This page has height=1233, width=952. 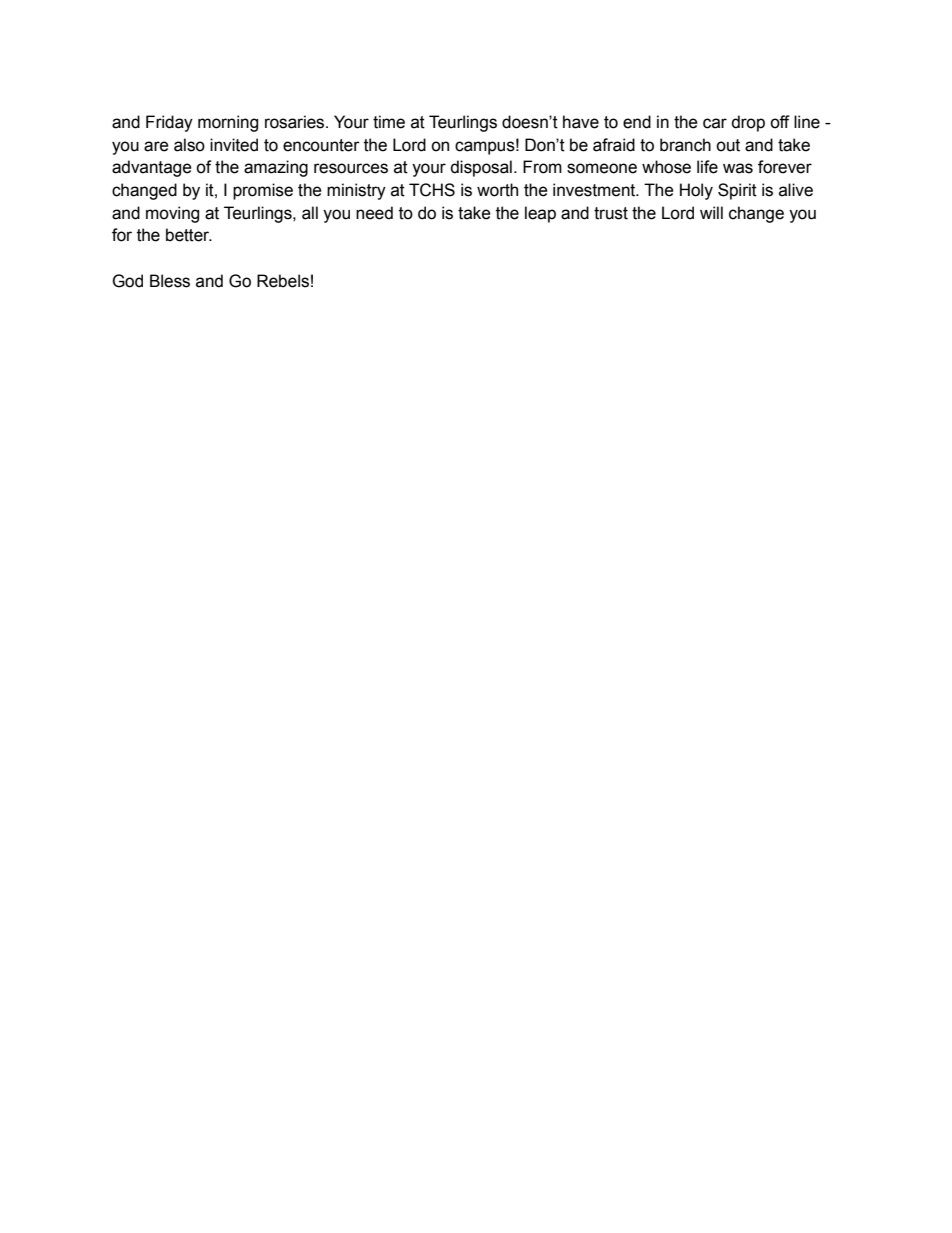 I want to click on worth, so click(x=497, y=190).
